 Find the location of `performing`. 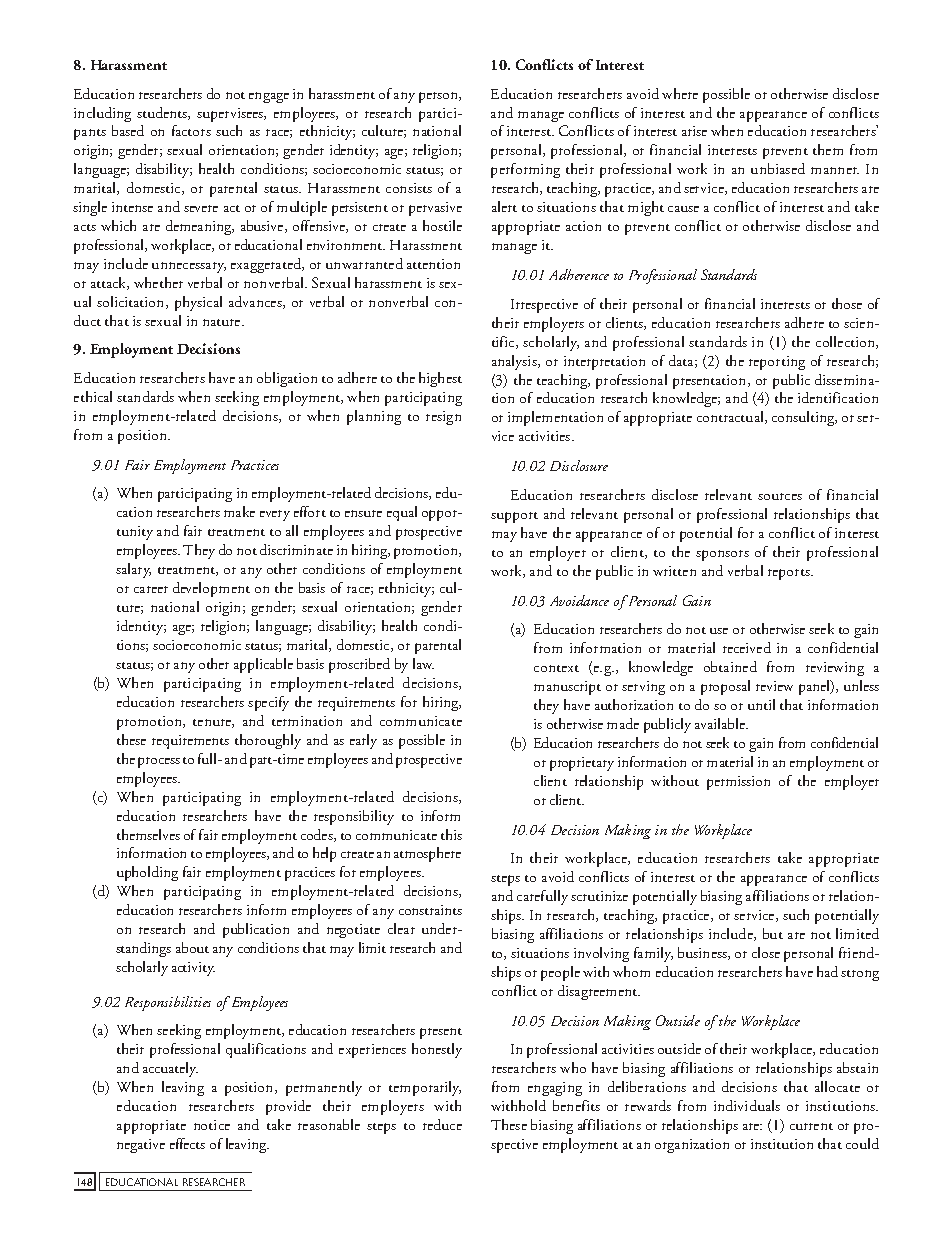

performing is located at coordinates (525, 170).
